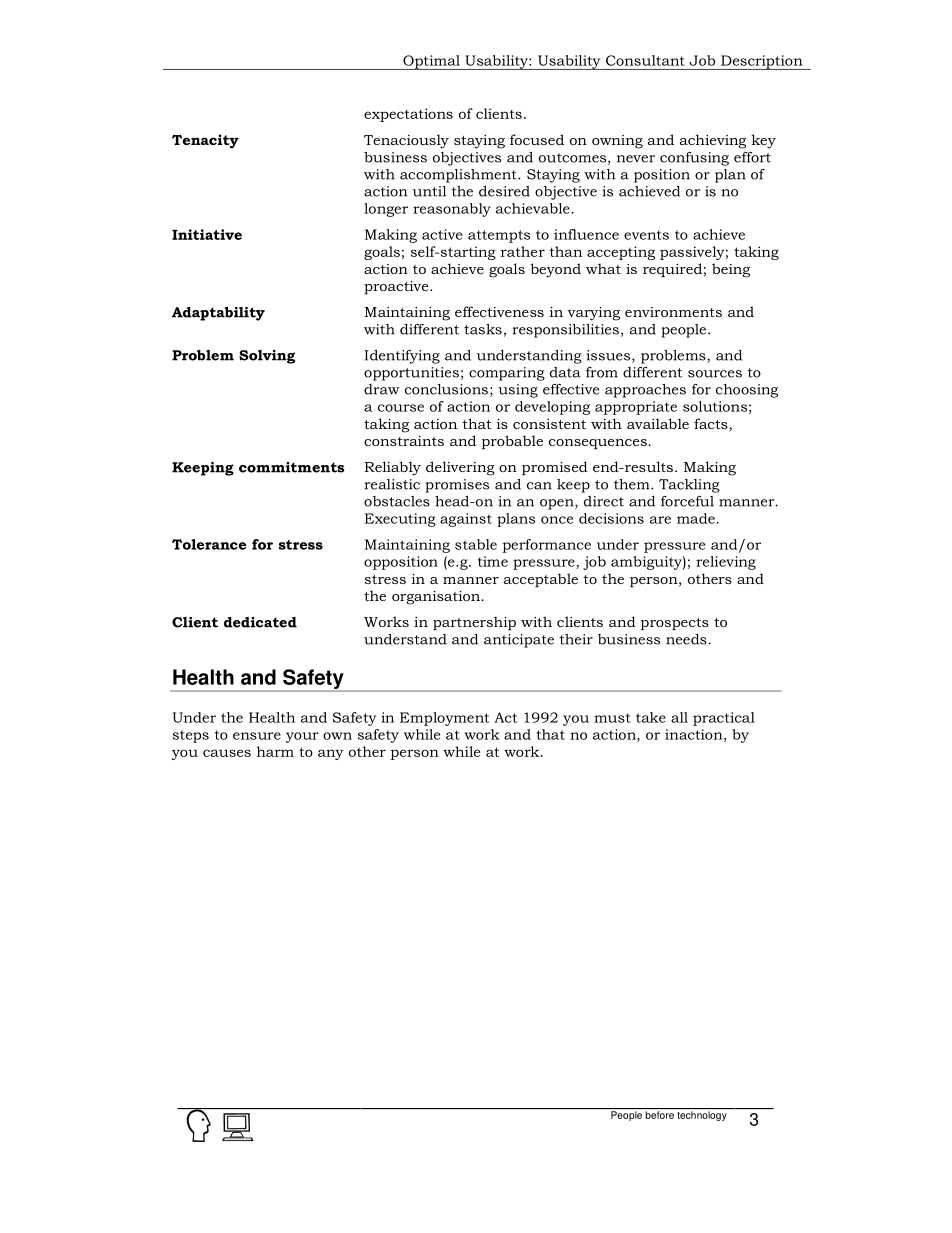 This page has height=1233, width=952. Describe the element at coordinates (724, 719) in the page. I see `practical` at that location.
